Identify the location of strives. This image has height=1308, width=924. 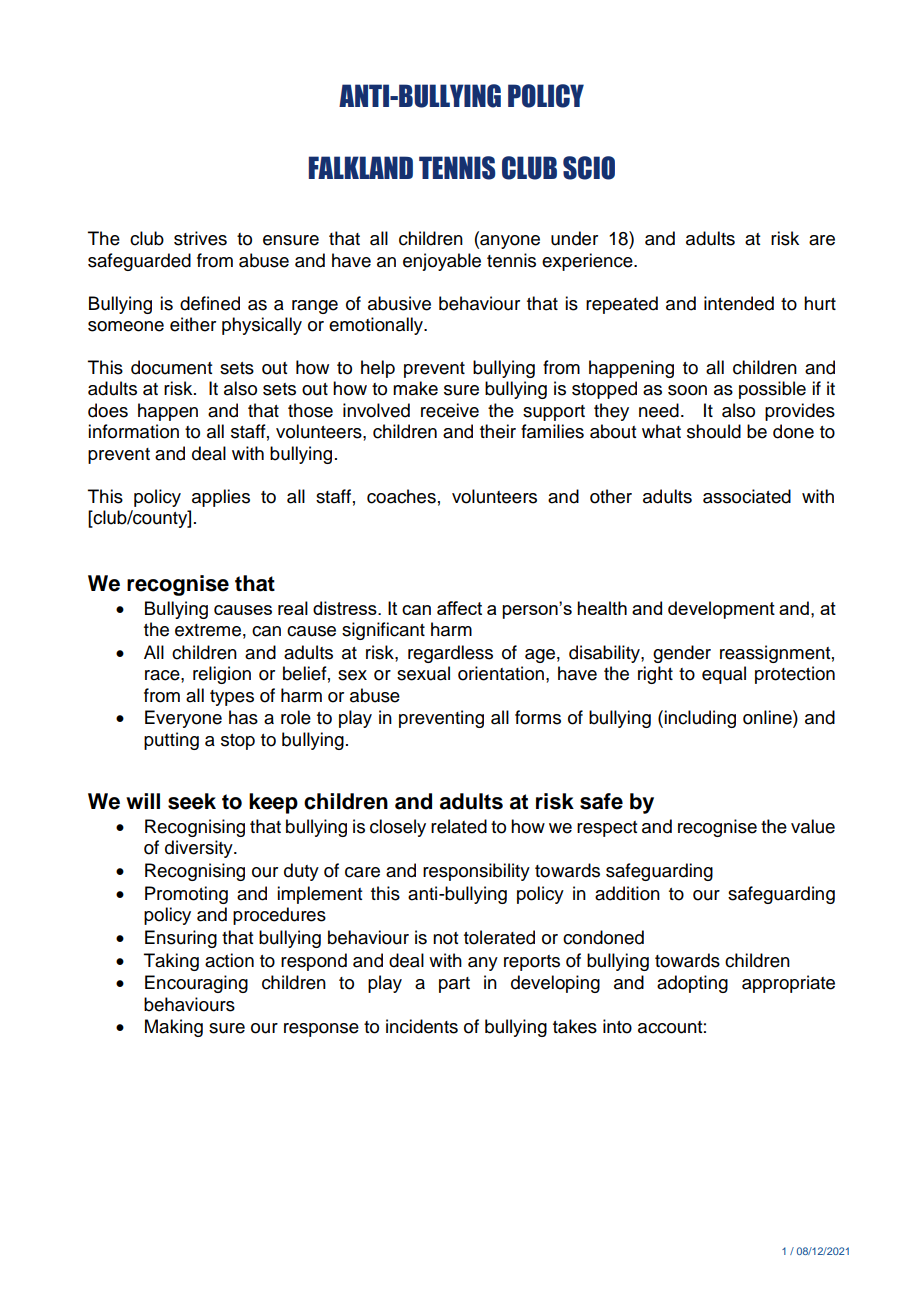
(200, 238).
